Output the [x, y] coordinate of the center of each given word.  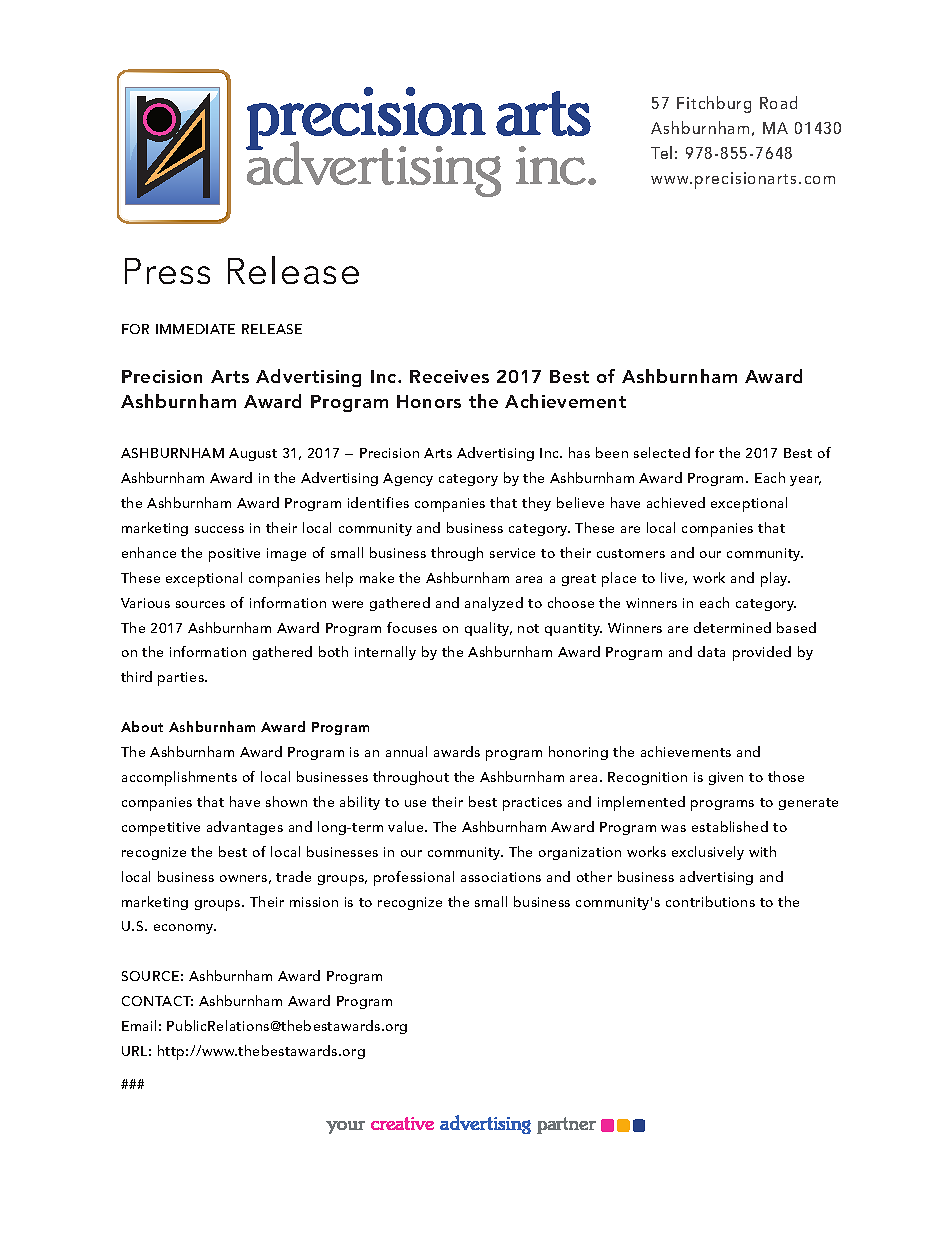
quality [488, 629]
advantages [245, 828]
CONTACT [157, 1001]
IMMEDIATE [195, 329]
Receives [449, 376]
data [711, 651]
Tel [661, 152]
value [407, 826]
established [730, 826]
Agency [408, 479]
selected [662, 452]
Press [167, 271]
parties [182, 679]
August [253, 454]
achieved [676, 502]
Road [778, 102]
